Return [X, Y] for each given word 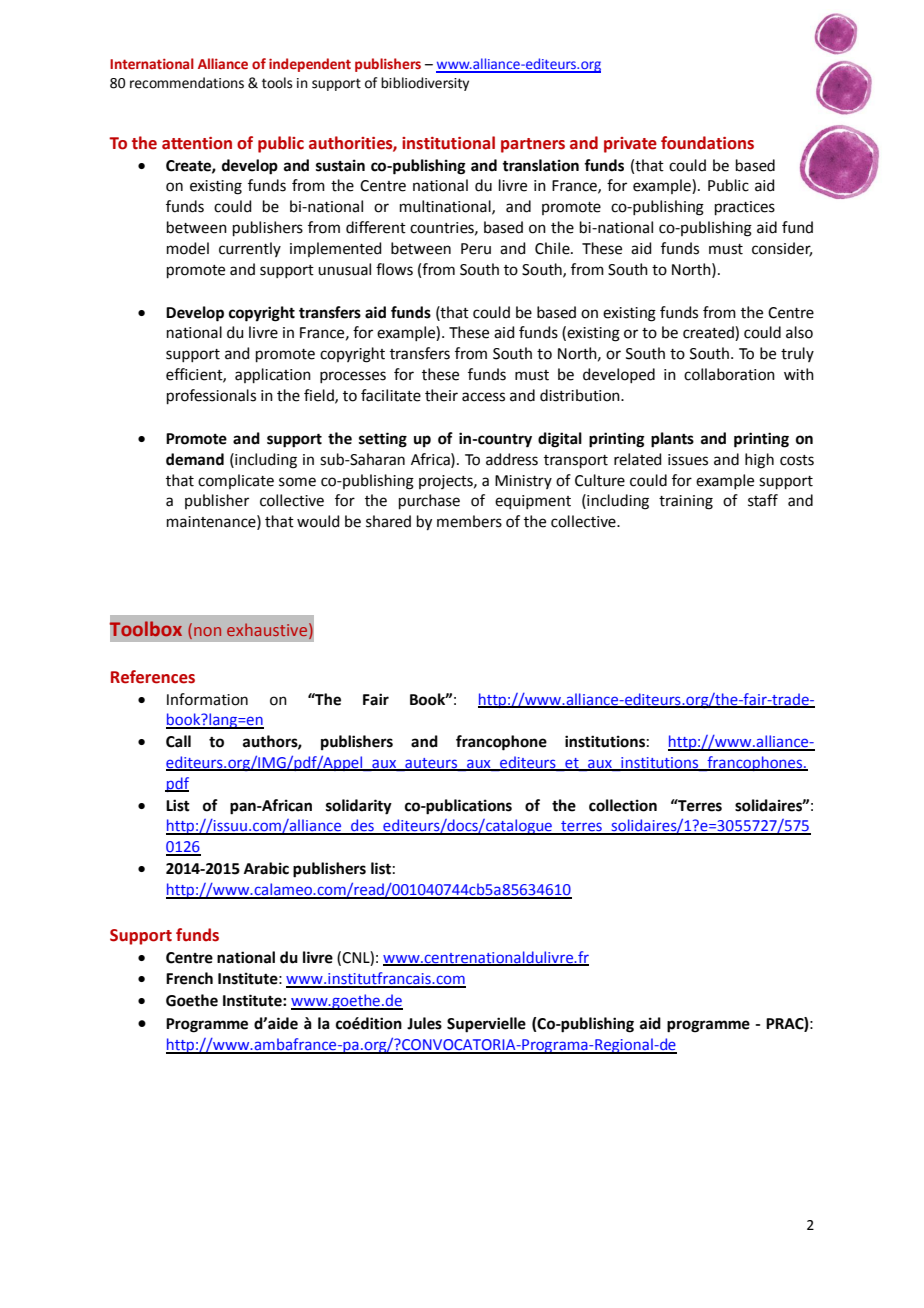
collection [623, 805]
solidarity [359, 807]
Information [207, 699]
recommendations [187, 83]
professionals [211, 396]
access [483, 397]
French [189, 978]
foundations [707, 143]
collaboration [729, 374]
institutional [448, 143]
